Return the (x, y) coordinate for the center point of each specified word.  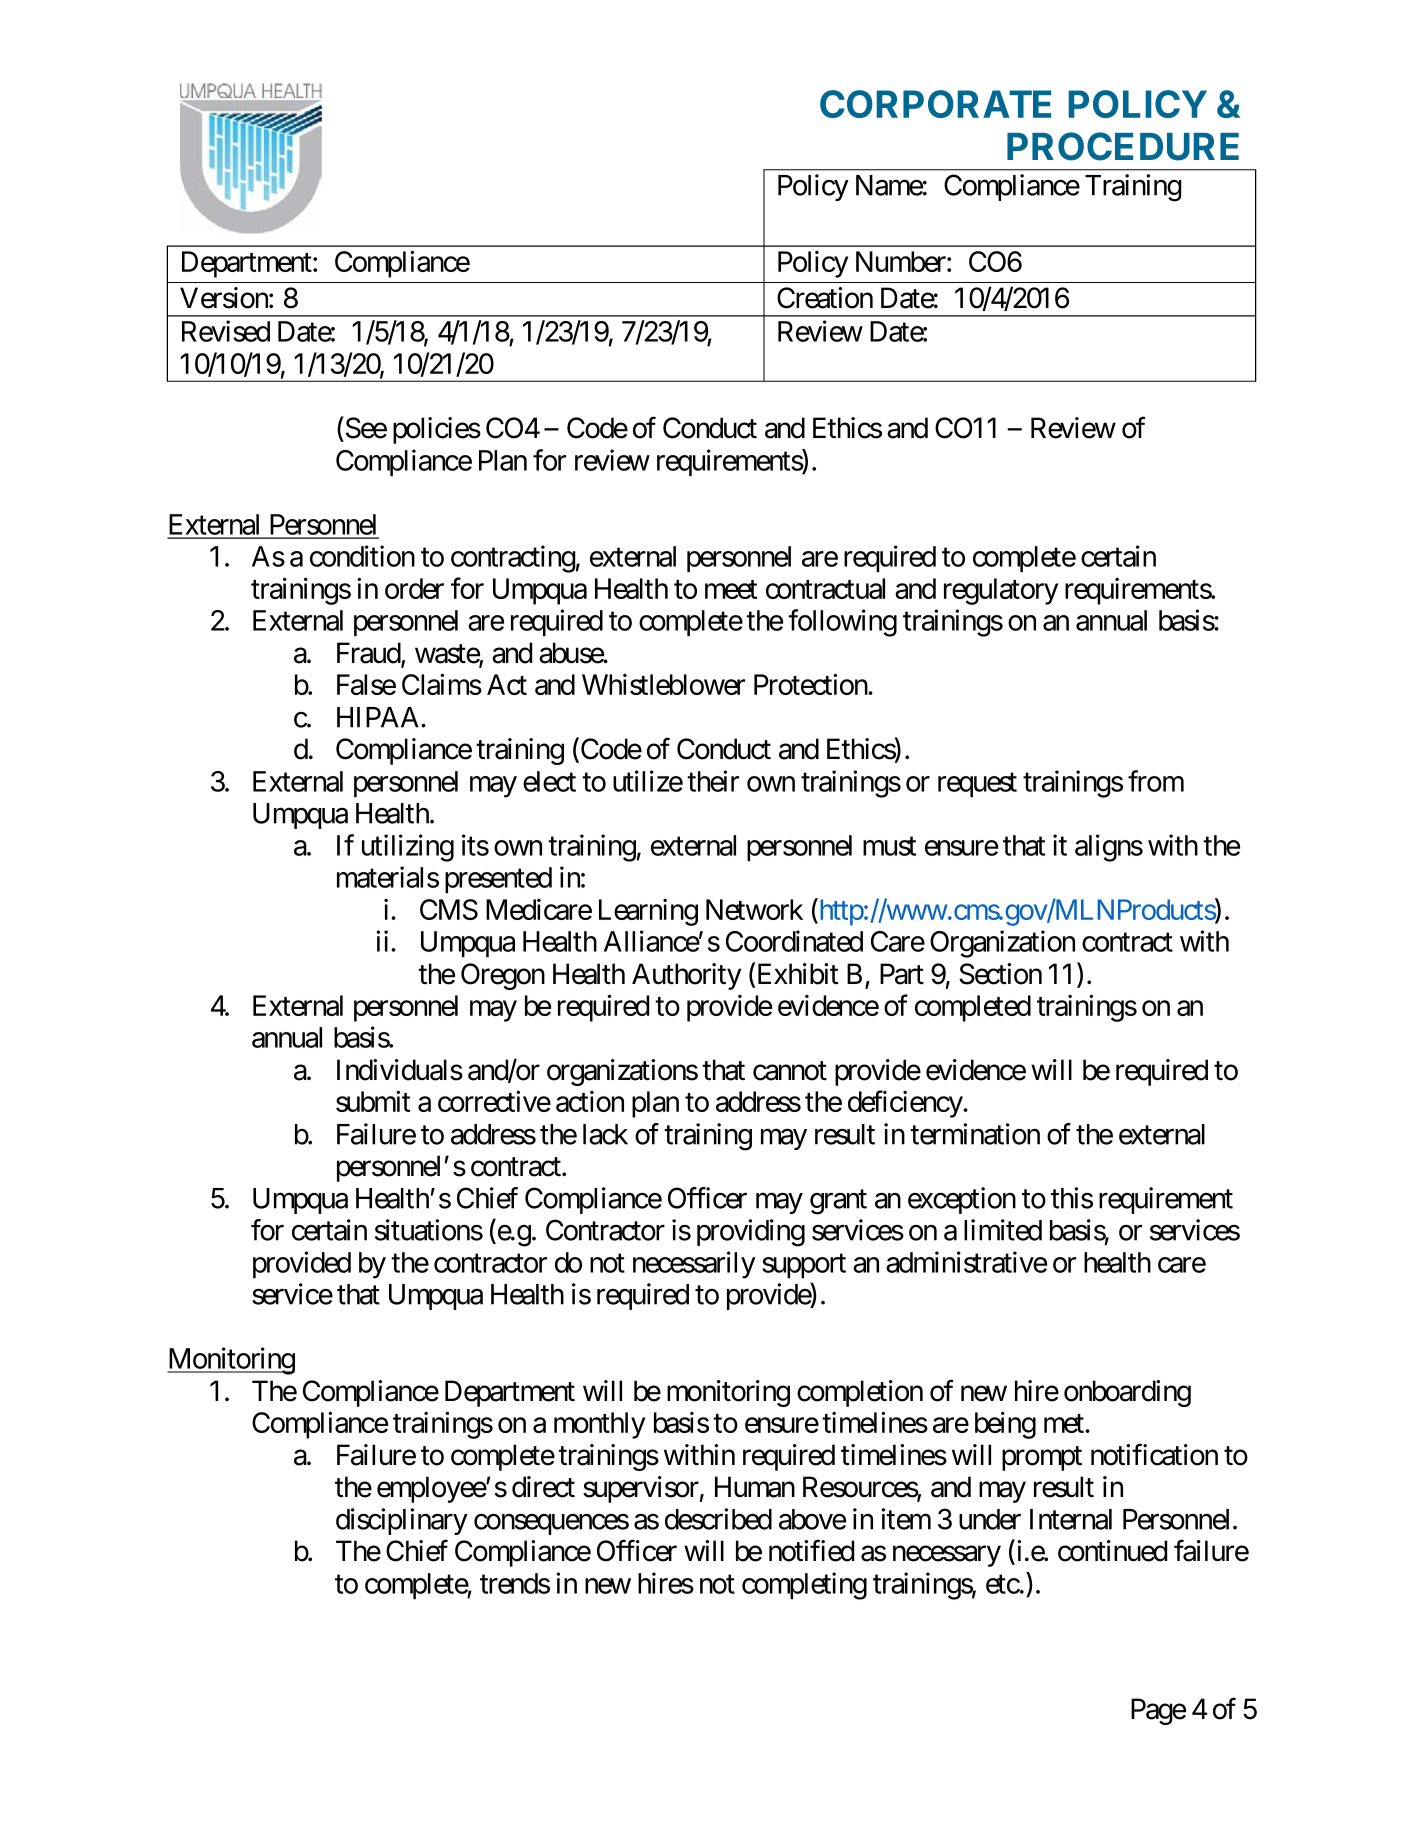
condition (362, 556)
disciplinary (402, 1521)
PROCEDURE (1123, 146)
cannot (790, 1071)
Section (1000, 974)
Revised (226, 331)
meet (731, 589)
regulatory (1001, 591)
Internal (1071, 1519)
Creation (825, 298)
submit (373, 1101)
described (718, 1519)
